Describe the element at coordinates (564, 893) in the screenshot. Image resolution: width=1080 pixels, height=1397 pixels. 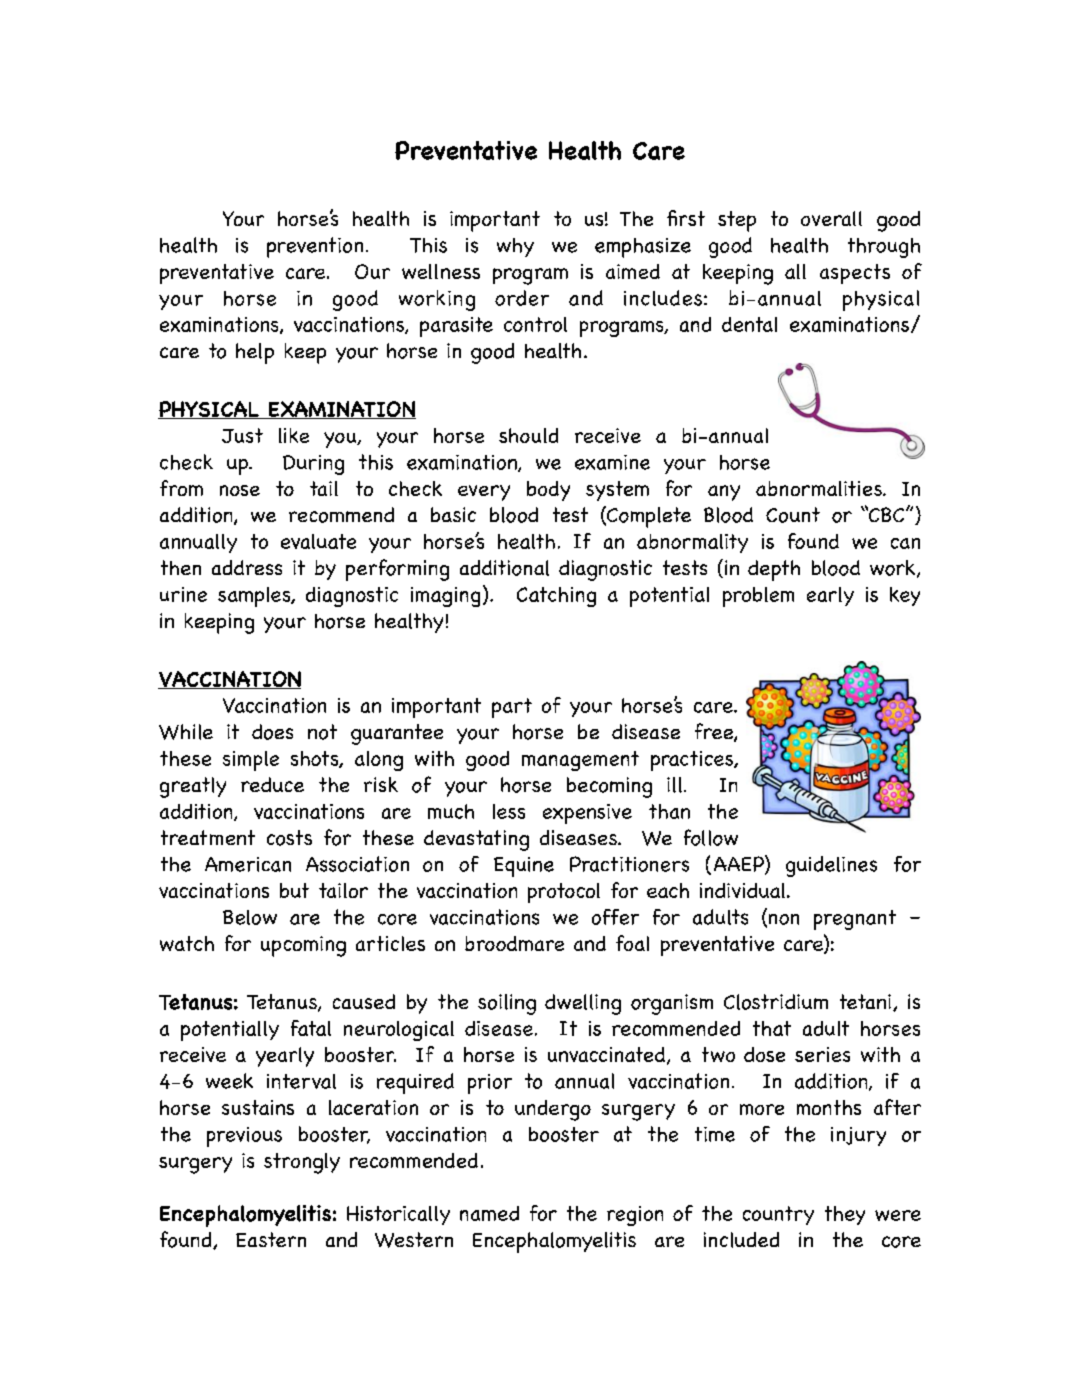
I see `protocol` at that location.
